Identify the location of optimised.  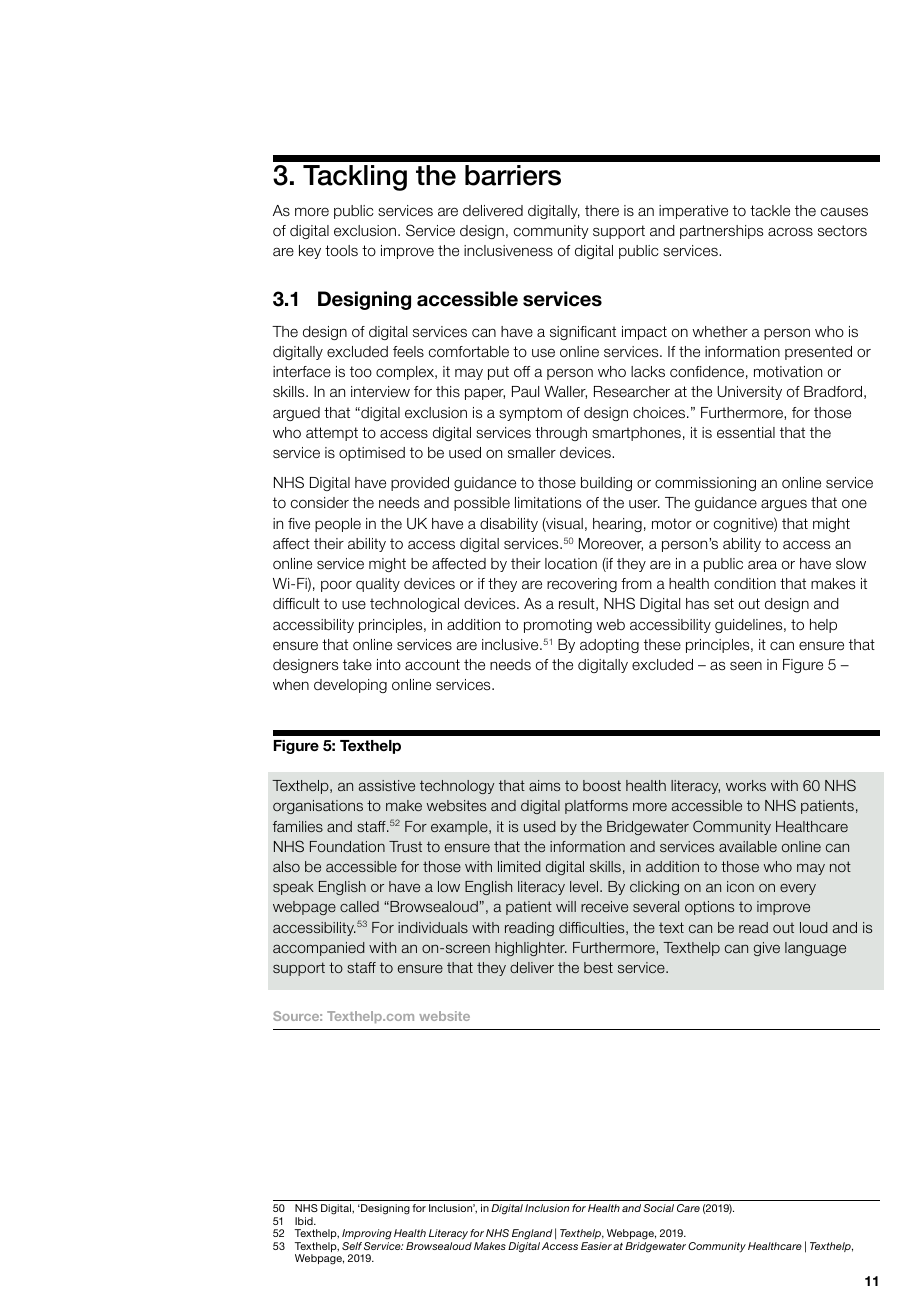
(372, 454).
